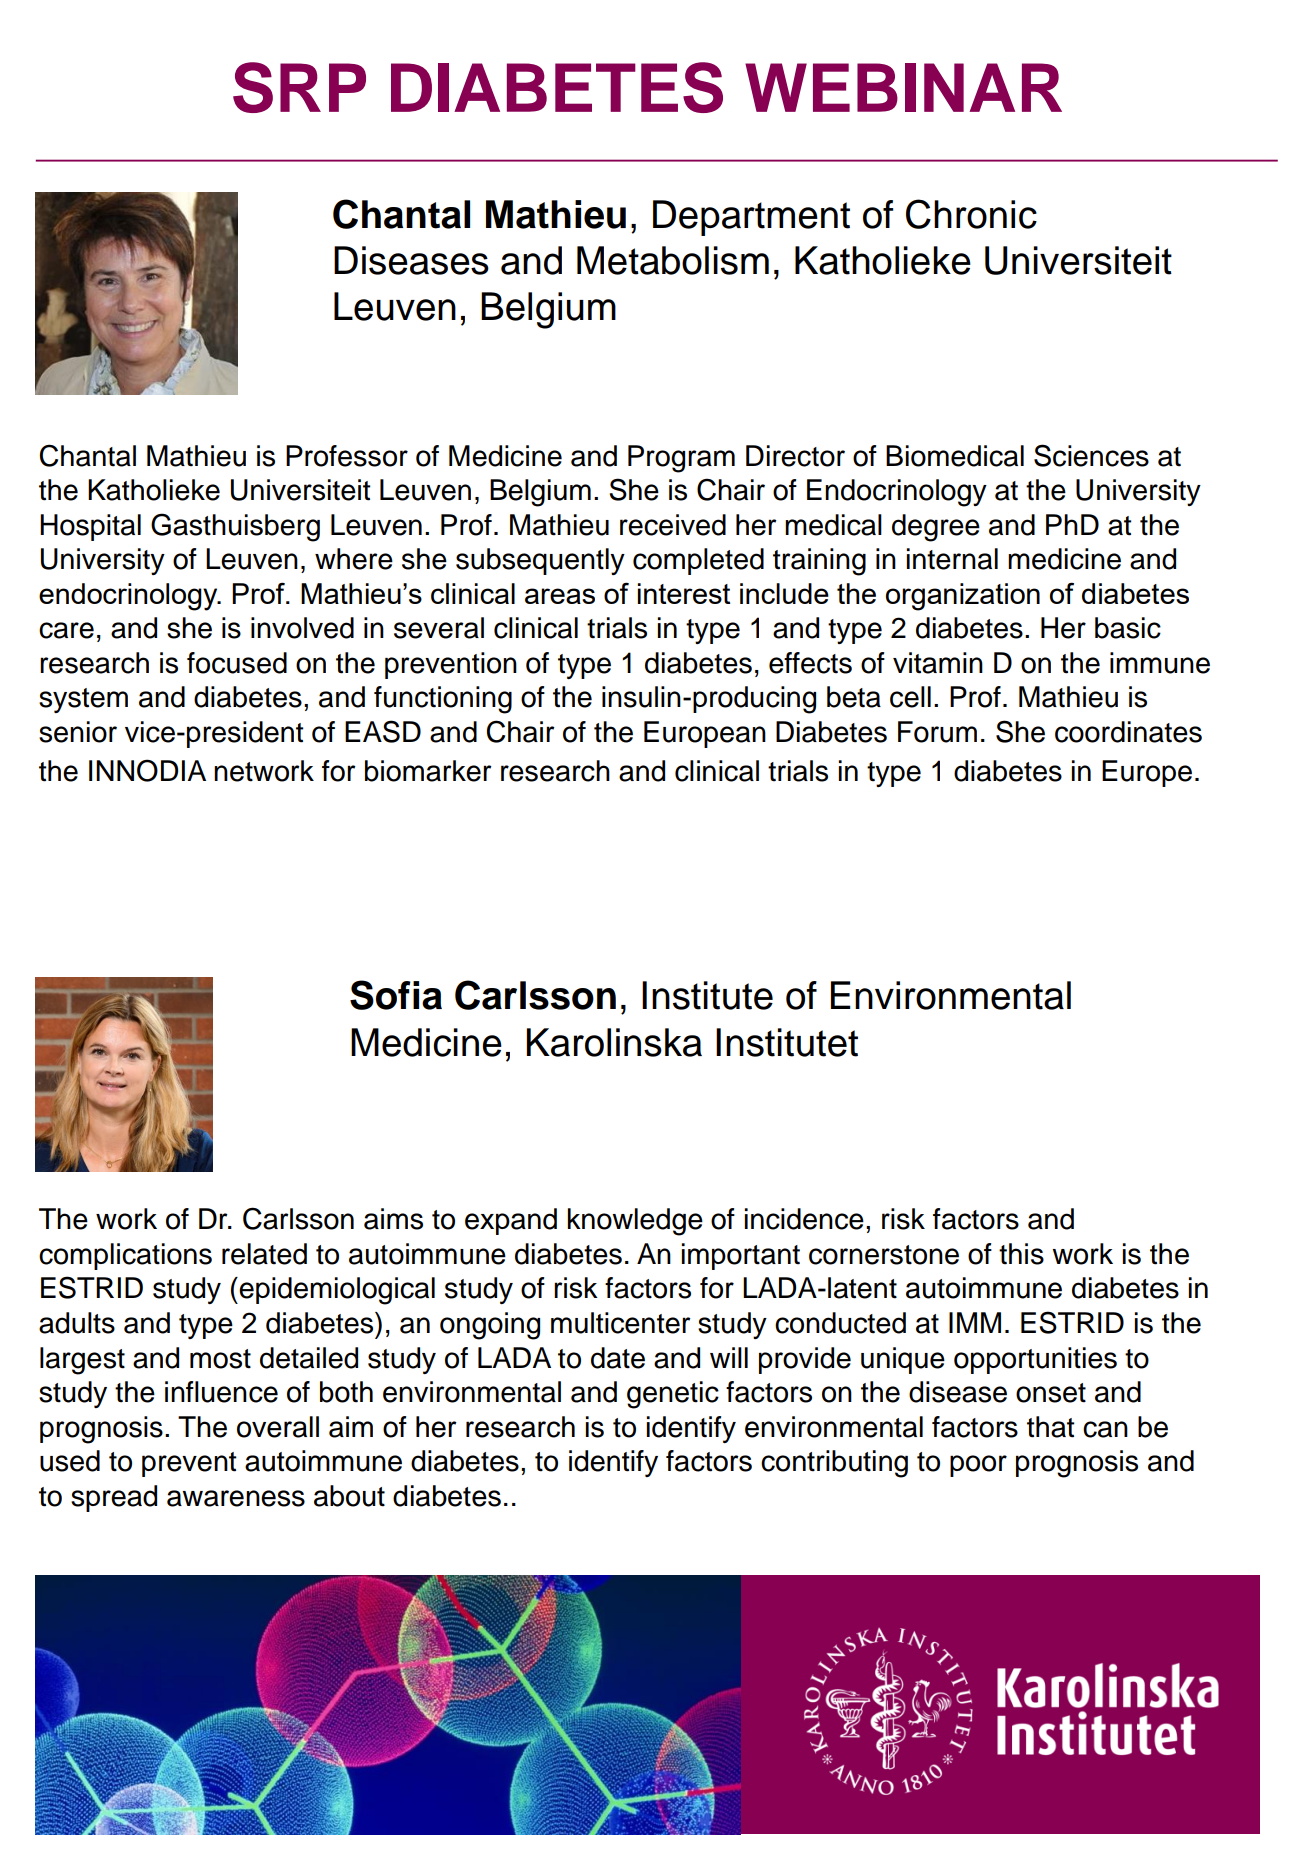  What do you see at coordinates (673, 1395) in the page?
I see `genetic` at bounding box center [673, 1395].
